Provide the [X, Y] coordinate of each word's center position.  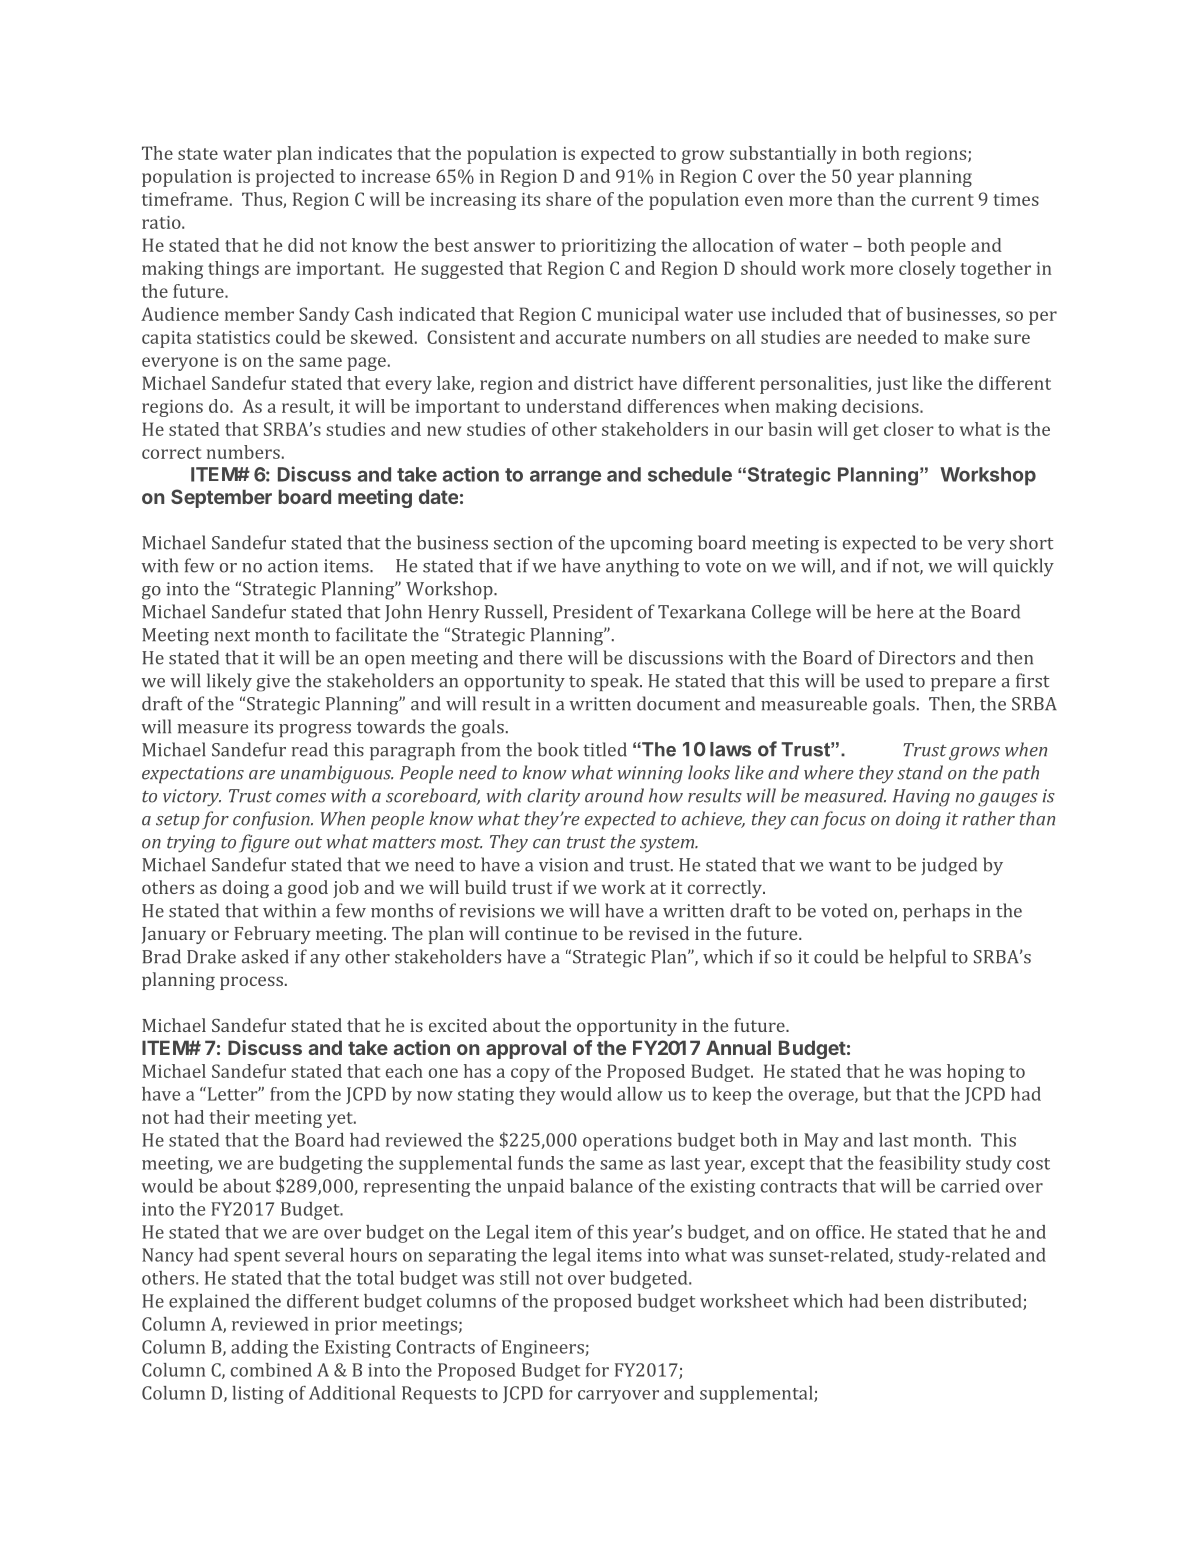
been [904, 1301]
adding [259, 1349]
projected [295, 178]
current [943, 200]
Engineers [544, 1349]
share [568, 199]
